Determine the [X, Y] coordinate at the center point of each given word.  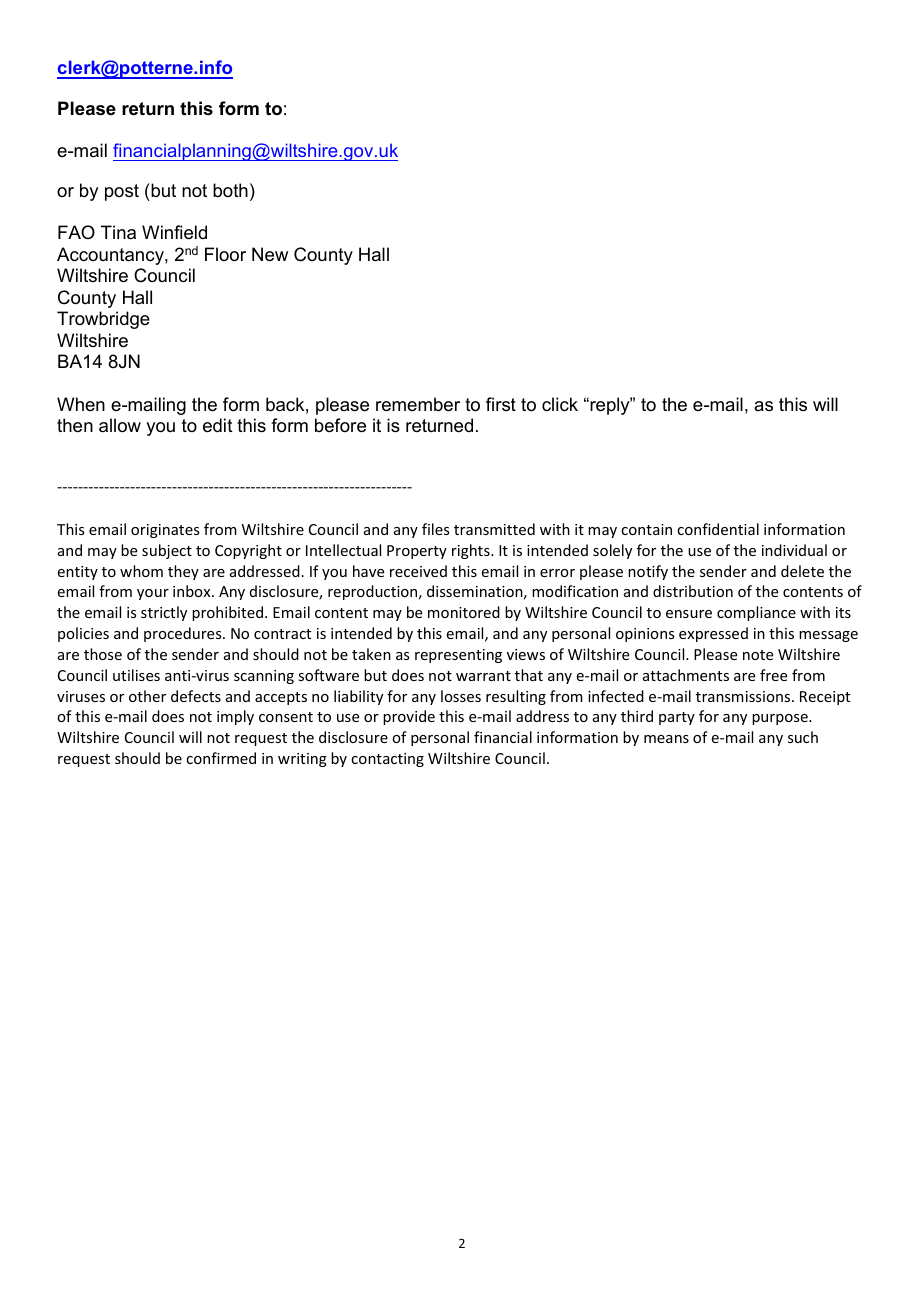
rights [472, 551]
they [183, 572]
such [803, 737]
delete [802, 571]
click [560, 404]
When [81, 404]
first [501, 404]
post [122, 192]
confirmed [221, 758]
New [270, 254]
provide [409, 717]
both [230, 190]
